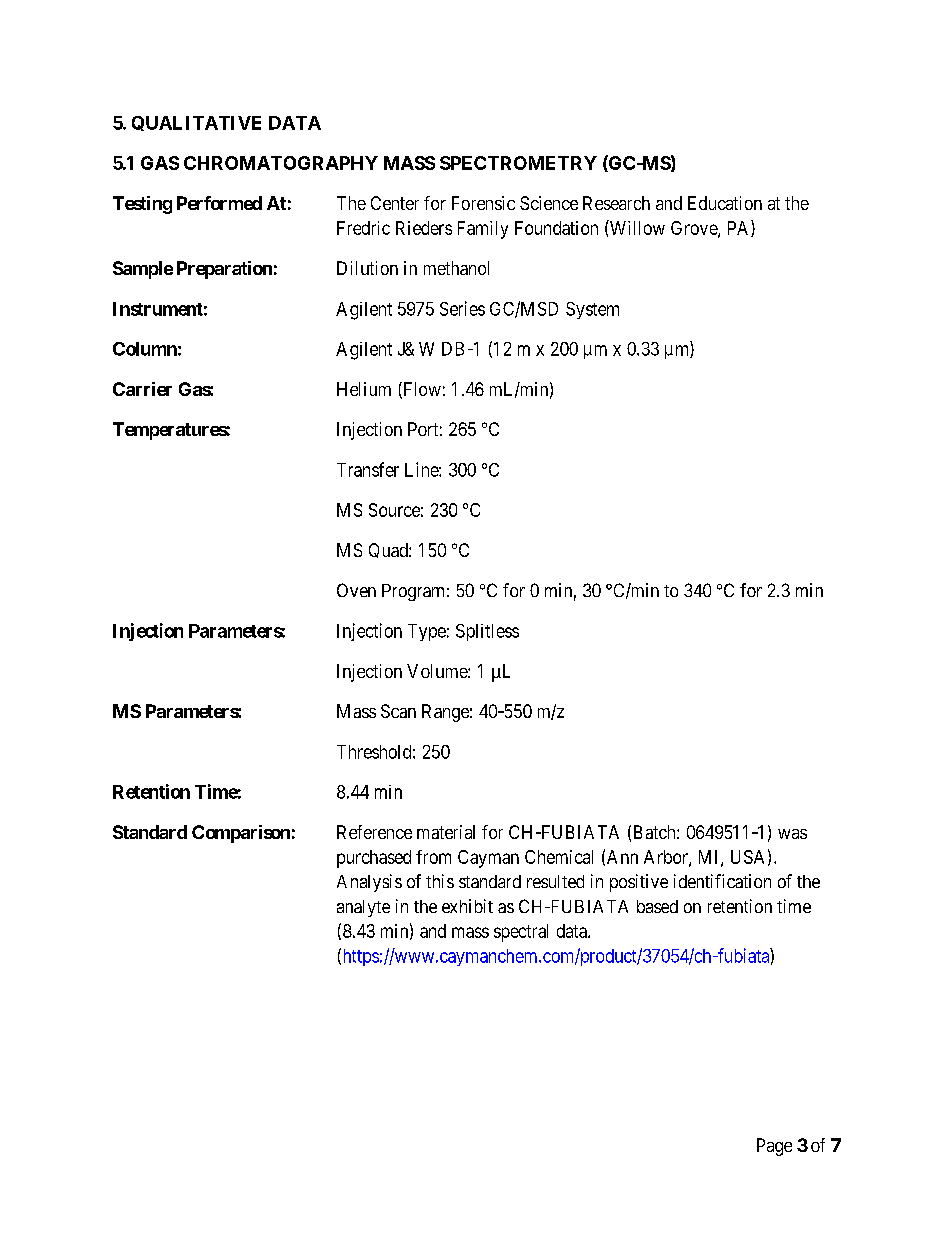  What do you see at coordinates (196, 123) in the image?
I see `QUALITATIVE` at bounding box center [196, 123].
